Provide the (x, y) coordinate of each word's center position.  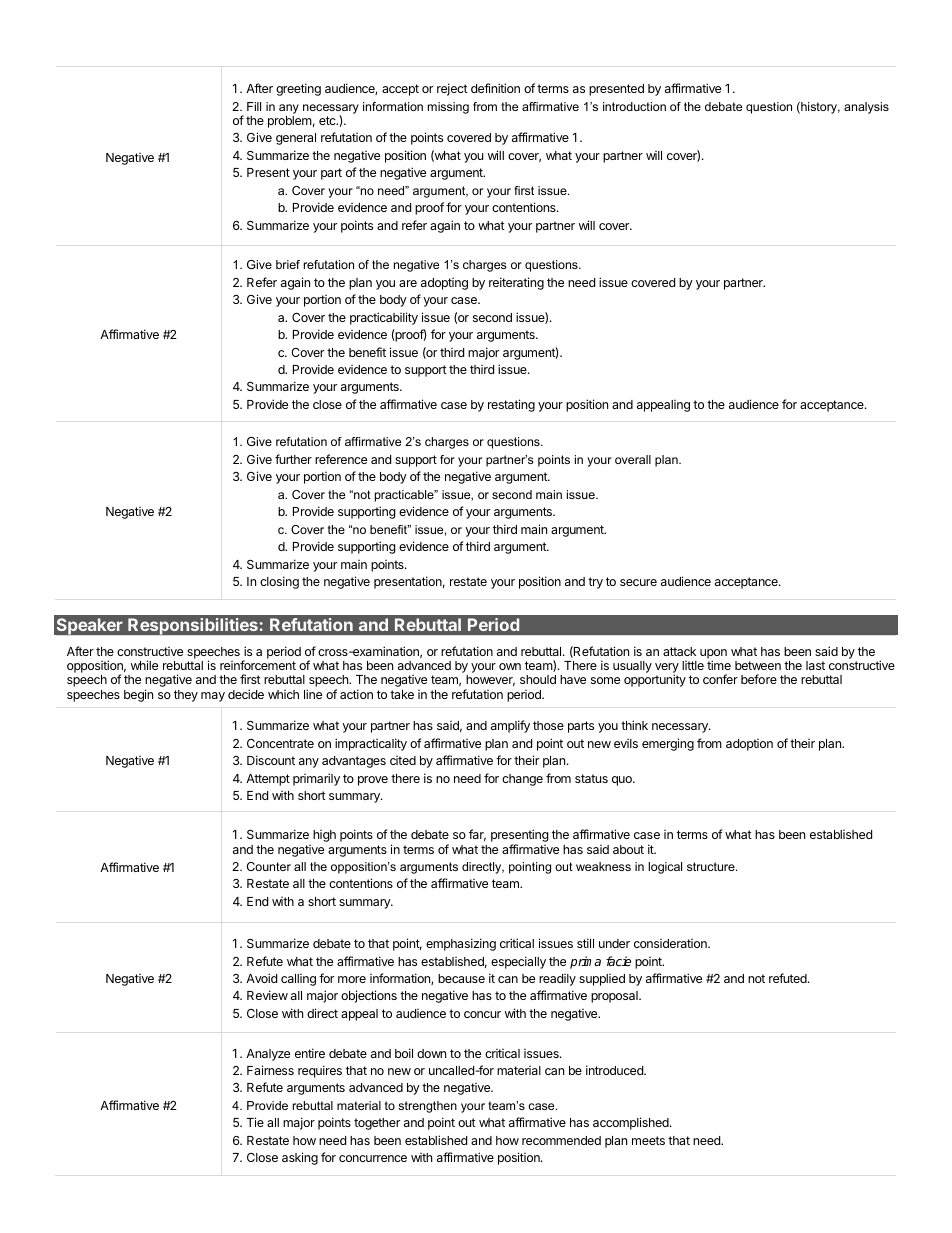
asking (300, 1158)
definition (495, 88)
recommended (561, 1140)
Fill (254, 106)
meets (648, 1140)
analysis (866, 108)
